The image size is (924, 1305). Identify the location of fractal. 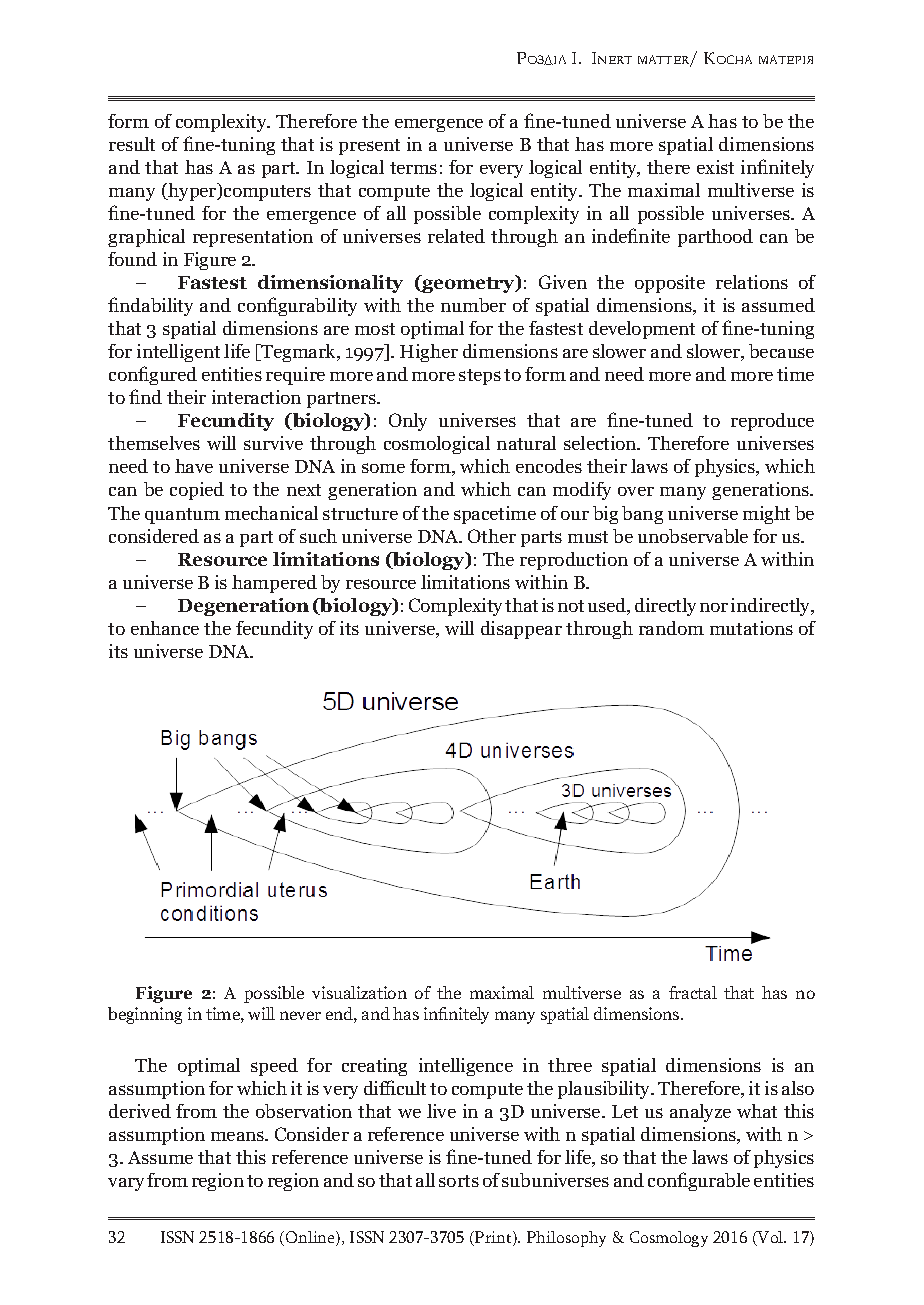
(693, 992).
